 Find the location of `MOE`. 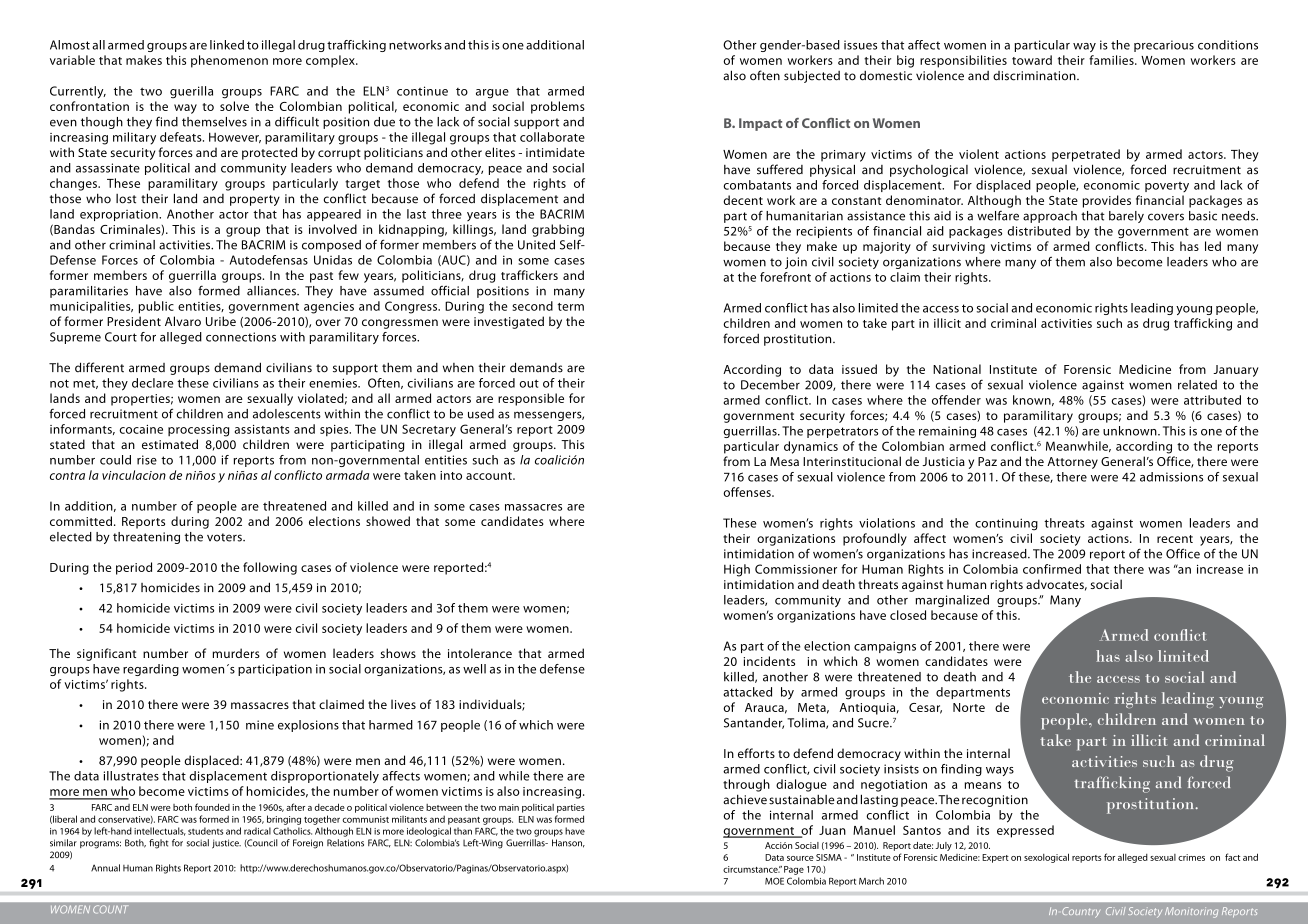

MOE is located at coordinates (774, 881).
